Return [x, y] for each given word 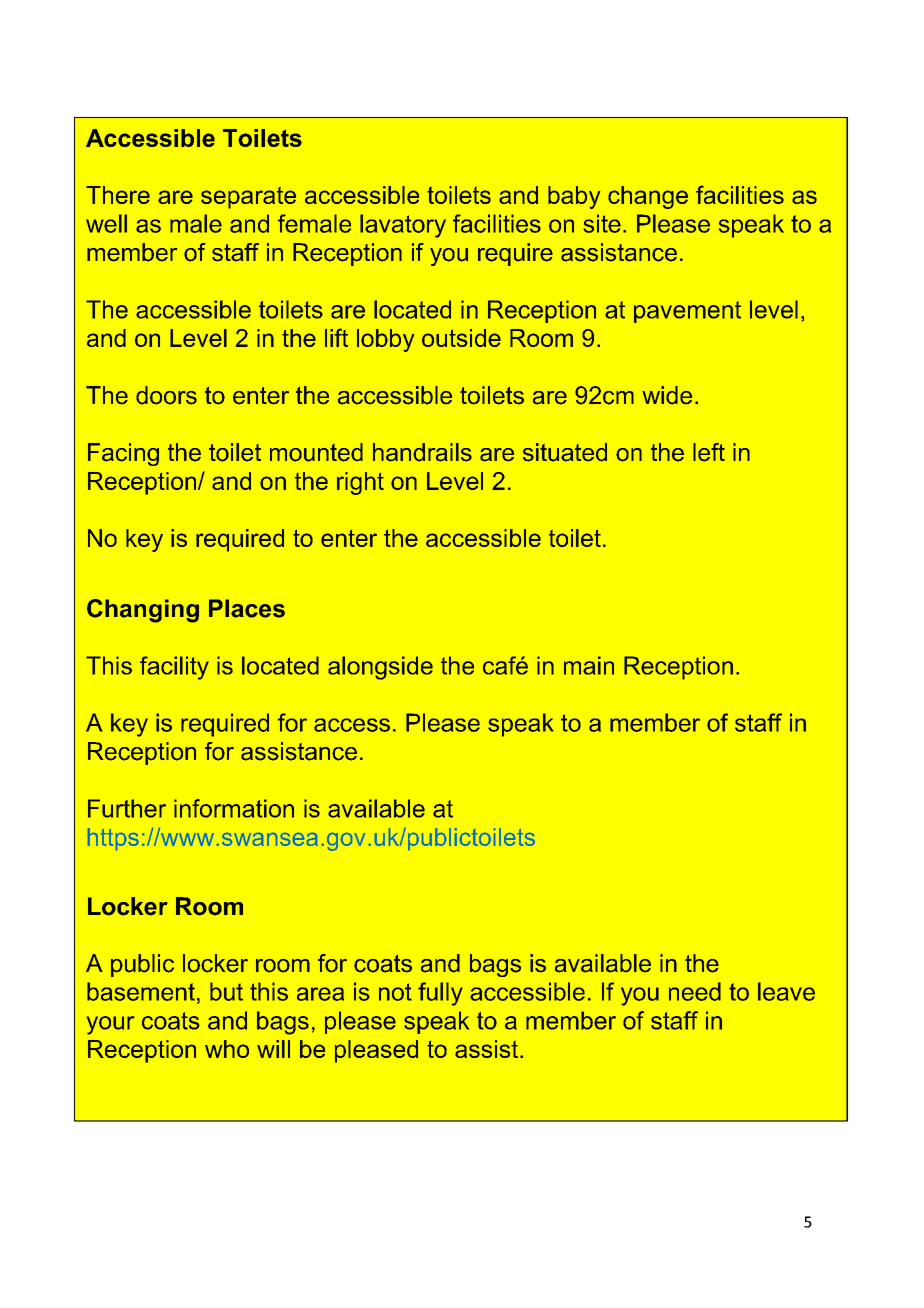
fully [440, 994]
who [227, 1049]
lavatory [403, 226]
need [695, 991]
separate [248, 198]
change [648, 197]
